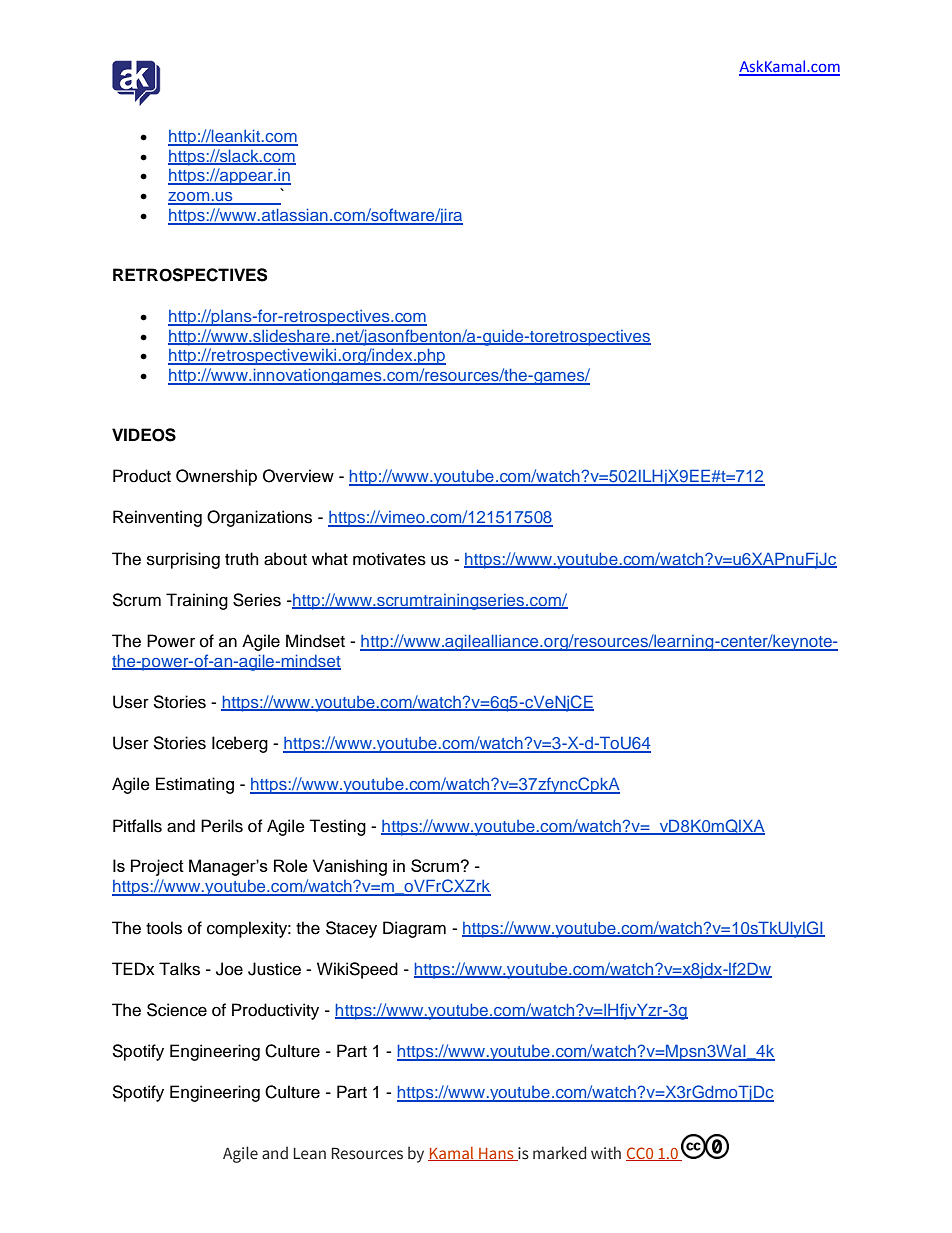  Describe the element at coordinates (298, 476) in the document. I see `Overview` at that location.
